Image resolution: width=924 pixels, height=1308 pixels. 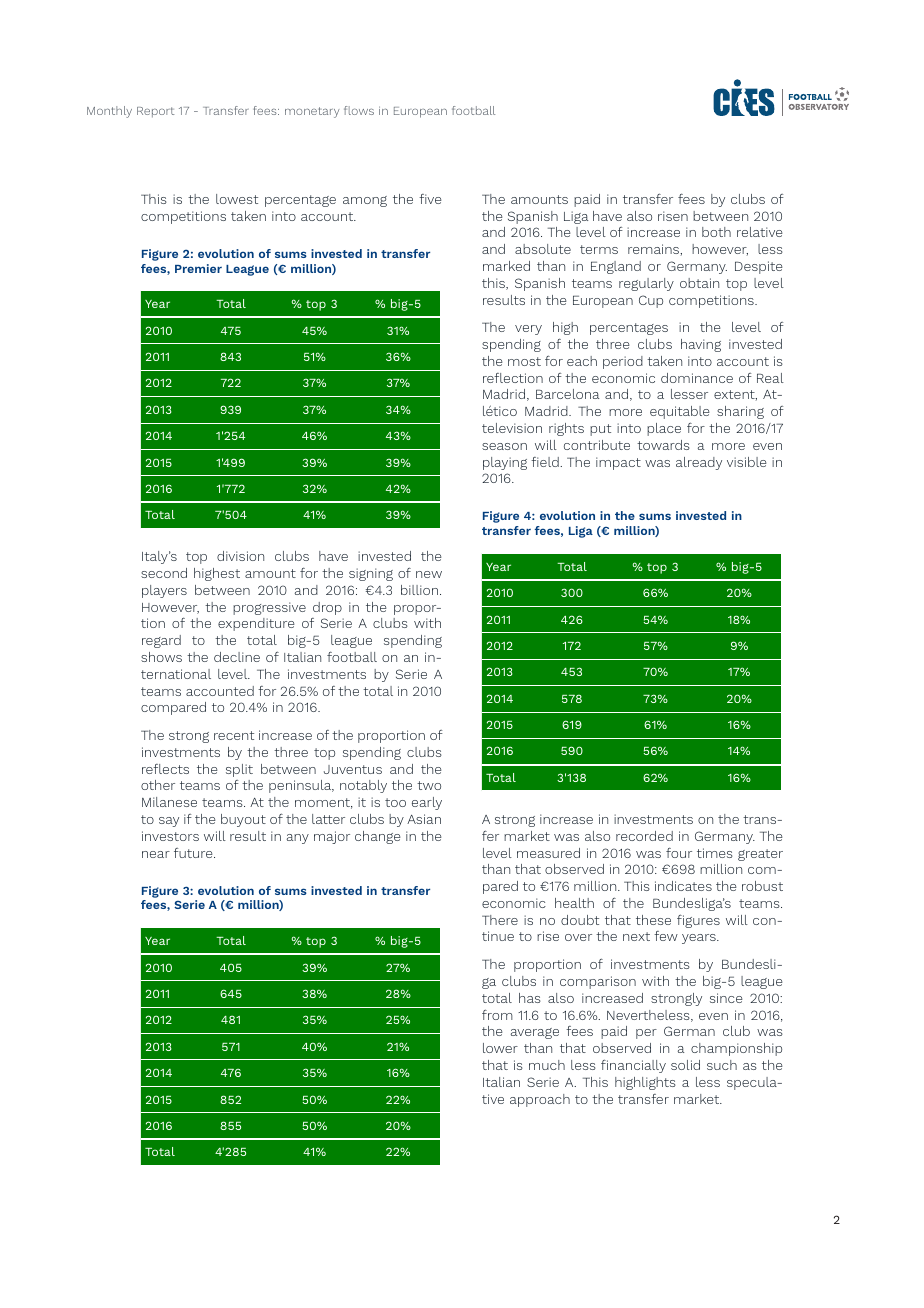 I want to click on recent, so click(x=234, y=735).
